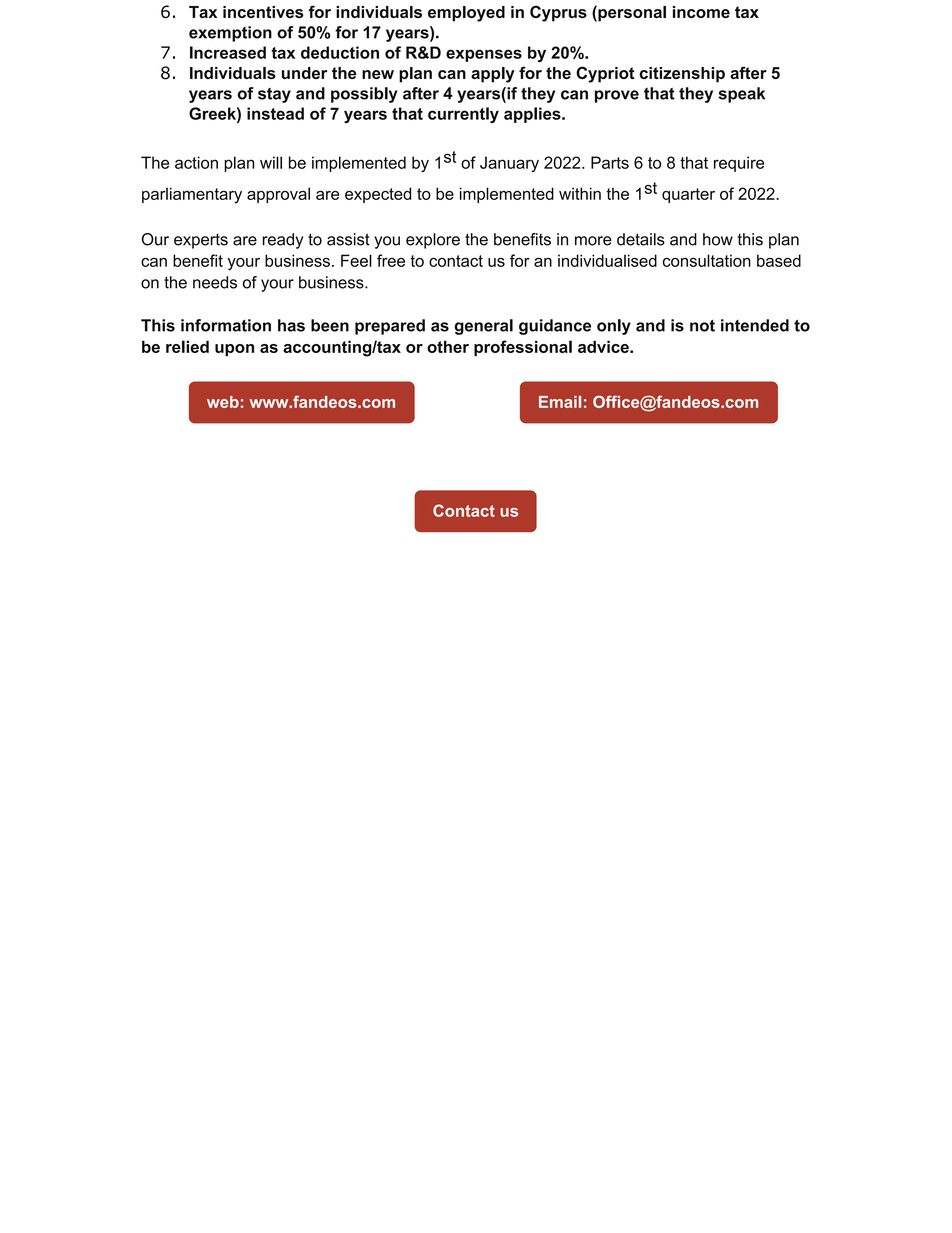 This screenshot has width=952, height=1233. What do you see at coordinates (702, 326) in the screenshot?
I see `not` at bounding box center [702, 326].
